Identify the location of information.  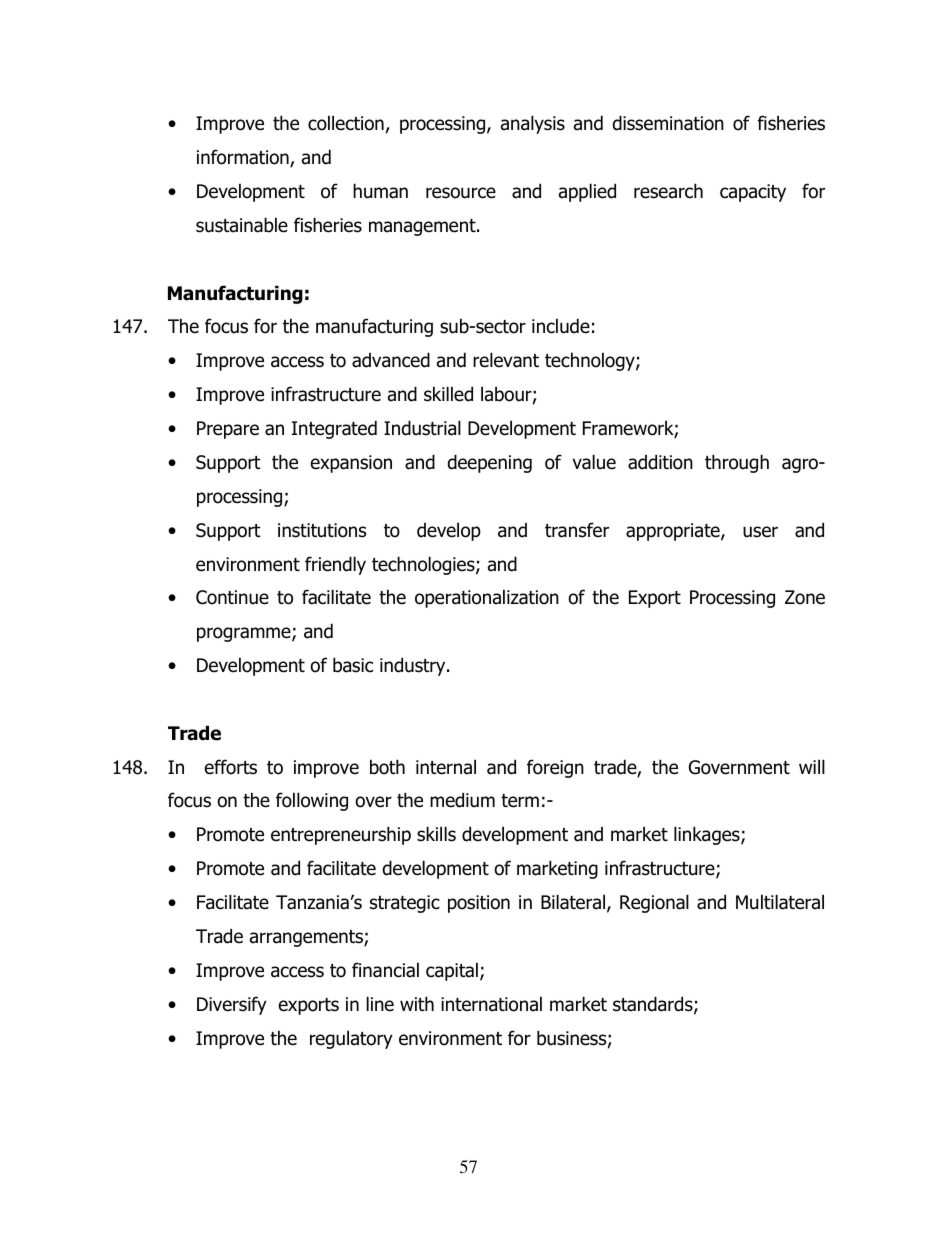
(244, 158).
